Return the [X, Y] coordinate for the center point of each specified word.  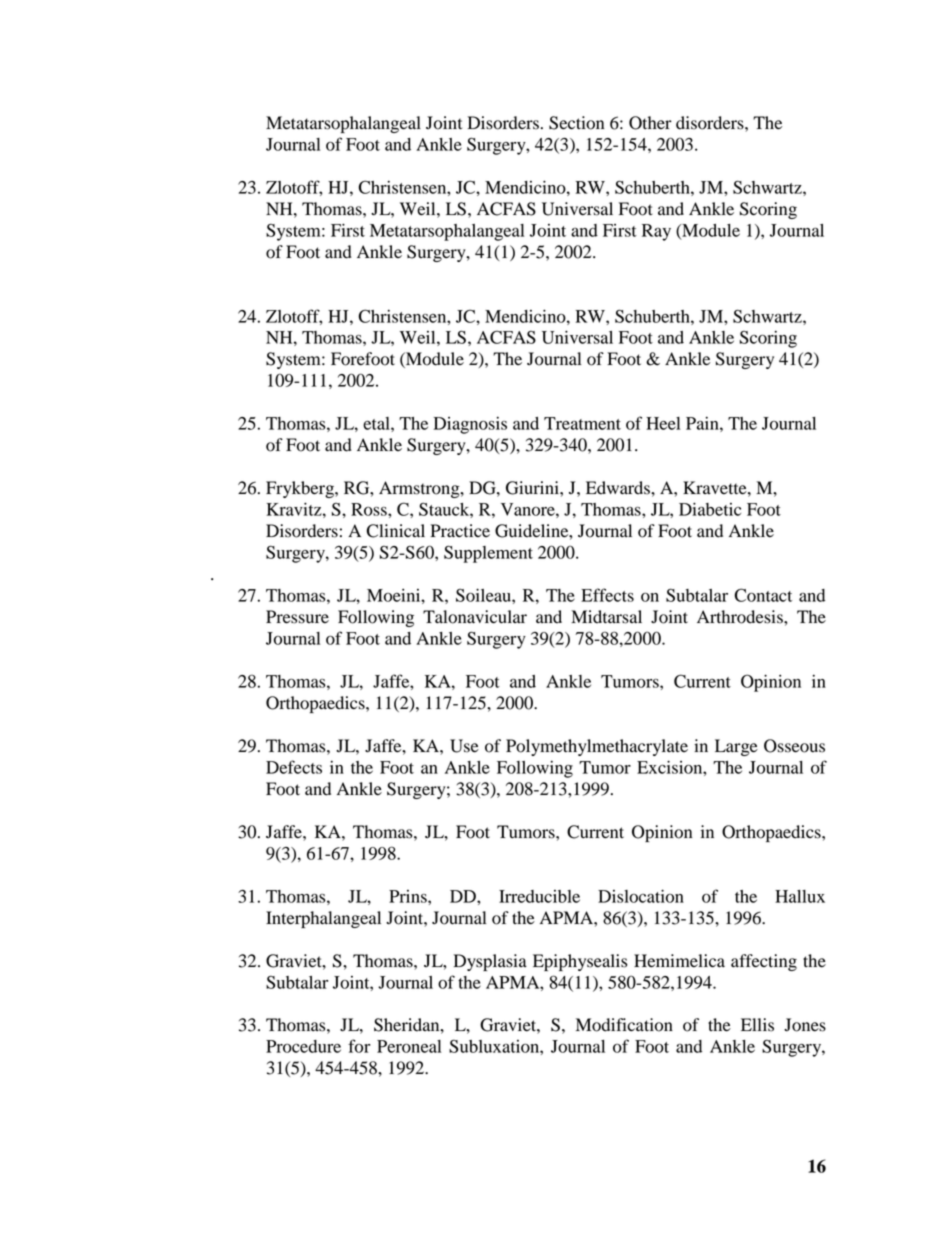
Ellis [757, 1025]
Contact [763, 595]
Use [464, 746]
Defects [294, 767]
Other [650, 123]
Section [576, 123]
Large [736, 747]
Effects [607, 595]
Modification [624, 1025]
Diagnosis [470, 425]
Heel [663, 423]
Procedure [303, 1046]
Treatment [582, 423]
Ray [656, 232]
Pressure [297, 617]
